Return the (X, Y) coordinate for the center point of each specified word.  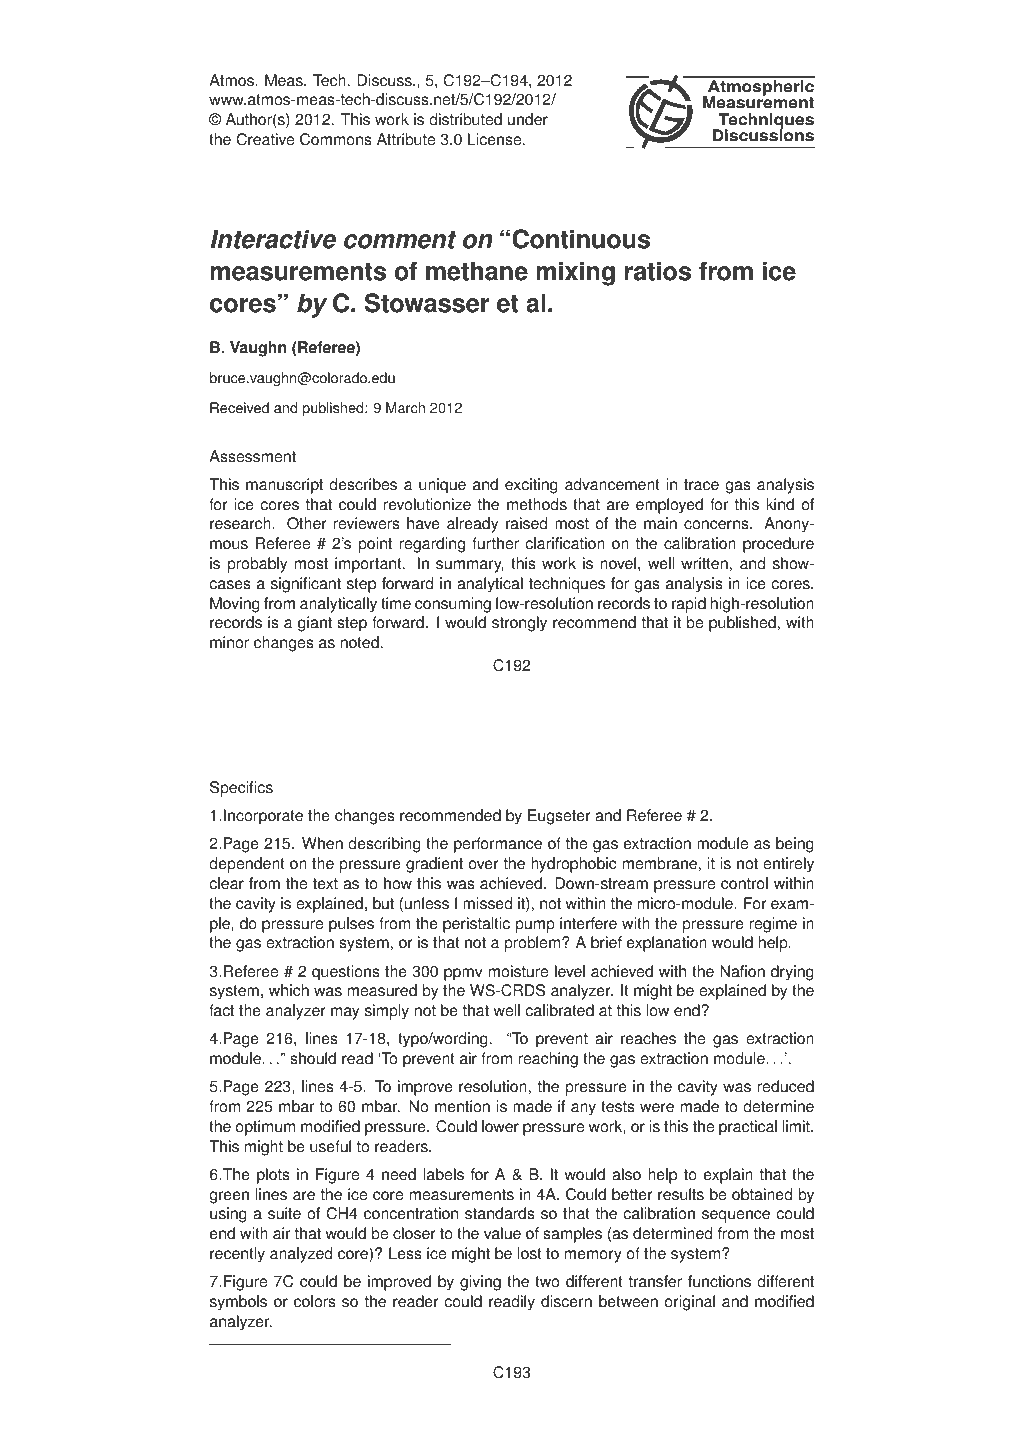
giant (315, 624)
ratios (658, 271)
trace (701, 485)
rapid (689, 605)
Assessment (252, 456)
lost (530, 1253)
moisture (518, 971)
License (496, 139)
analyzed (301, 1255)
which (289, 990)
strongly (519, 624)
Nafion (742, 971)
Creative (265, 139)
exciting (531, 486)
